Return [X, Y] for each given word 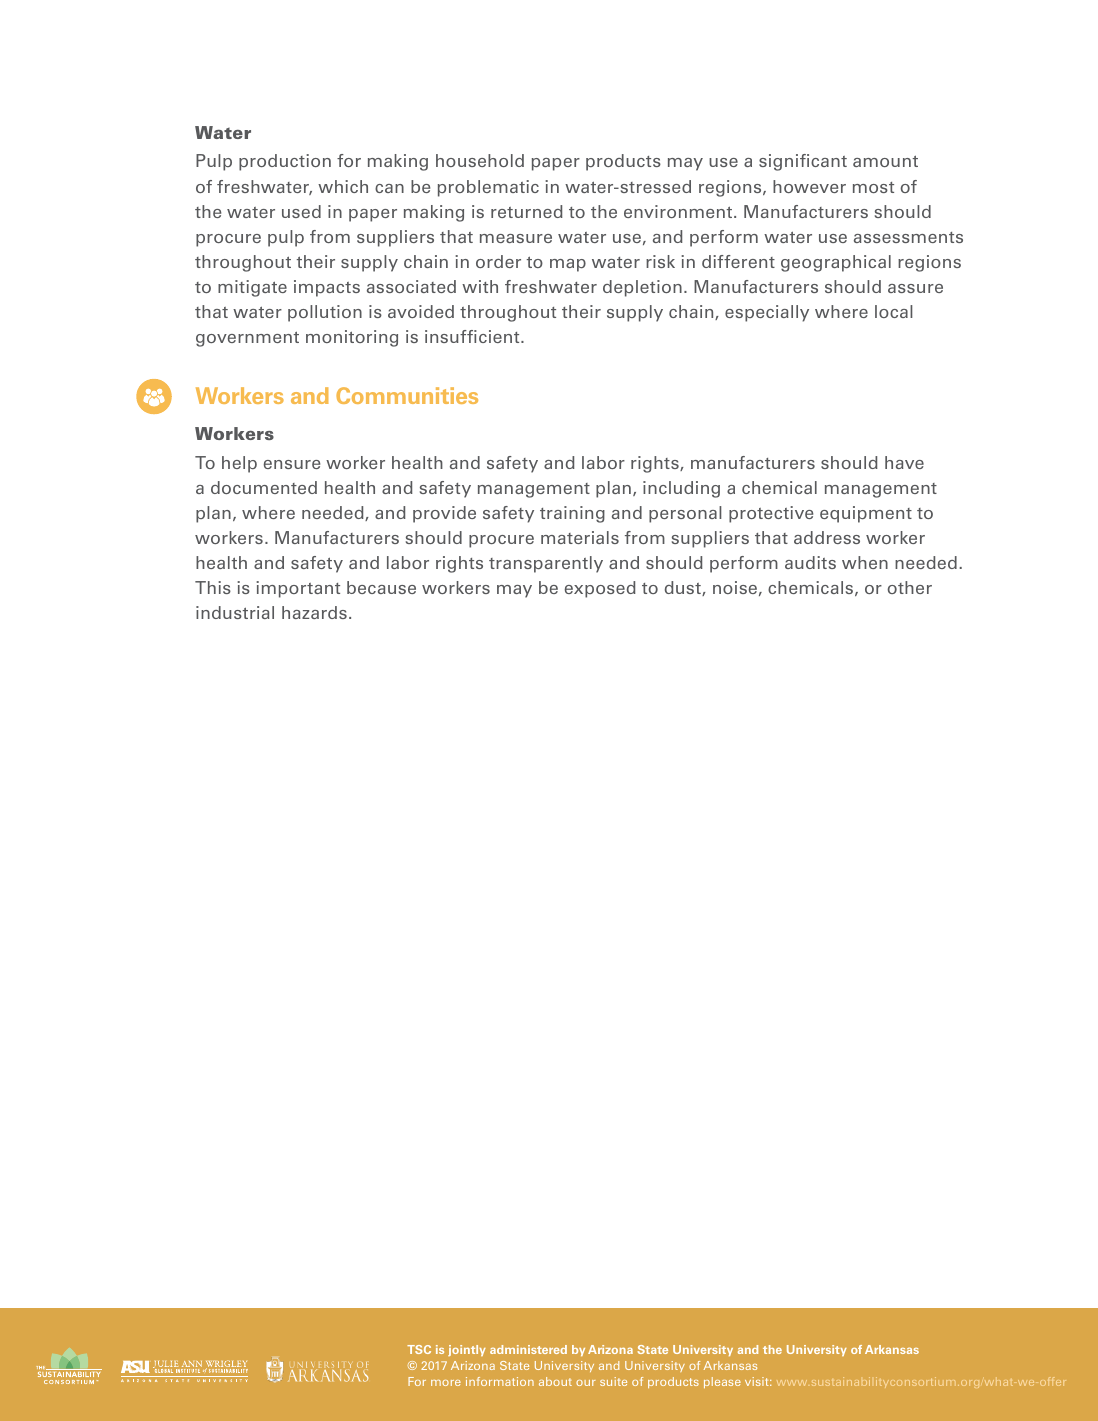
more [446, 1383]
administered [528, 1349]
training [572, 514]
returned [527, 211]
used [301, 211]
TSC [419, 1349]
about [555, 1381]
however [809, 186]
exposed [600, 589]
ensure [292, 464]
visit [758, 1381]
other [909, 587]
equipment [866, 514]
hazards [314, 612]
